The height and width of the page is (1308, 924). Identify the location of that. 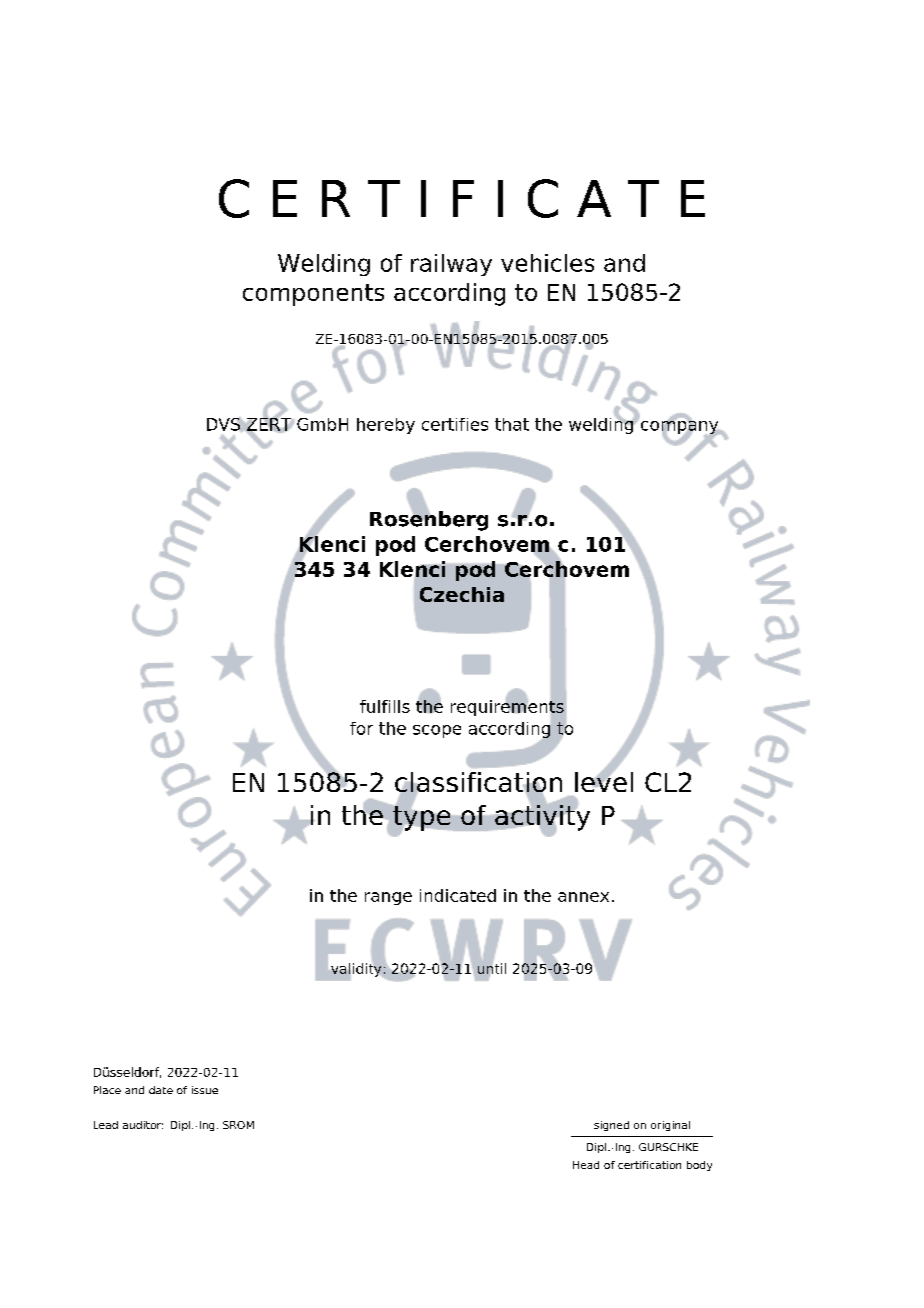
(512, 424).
